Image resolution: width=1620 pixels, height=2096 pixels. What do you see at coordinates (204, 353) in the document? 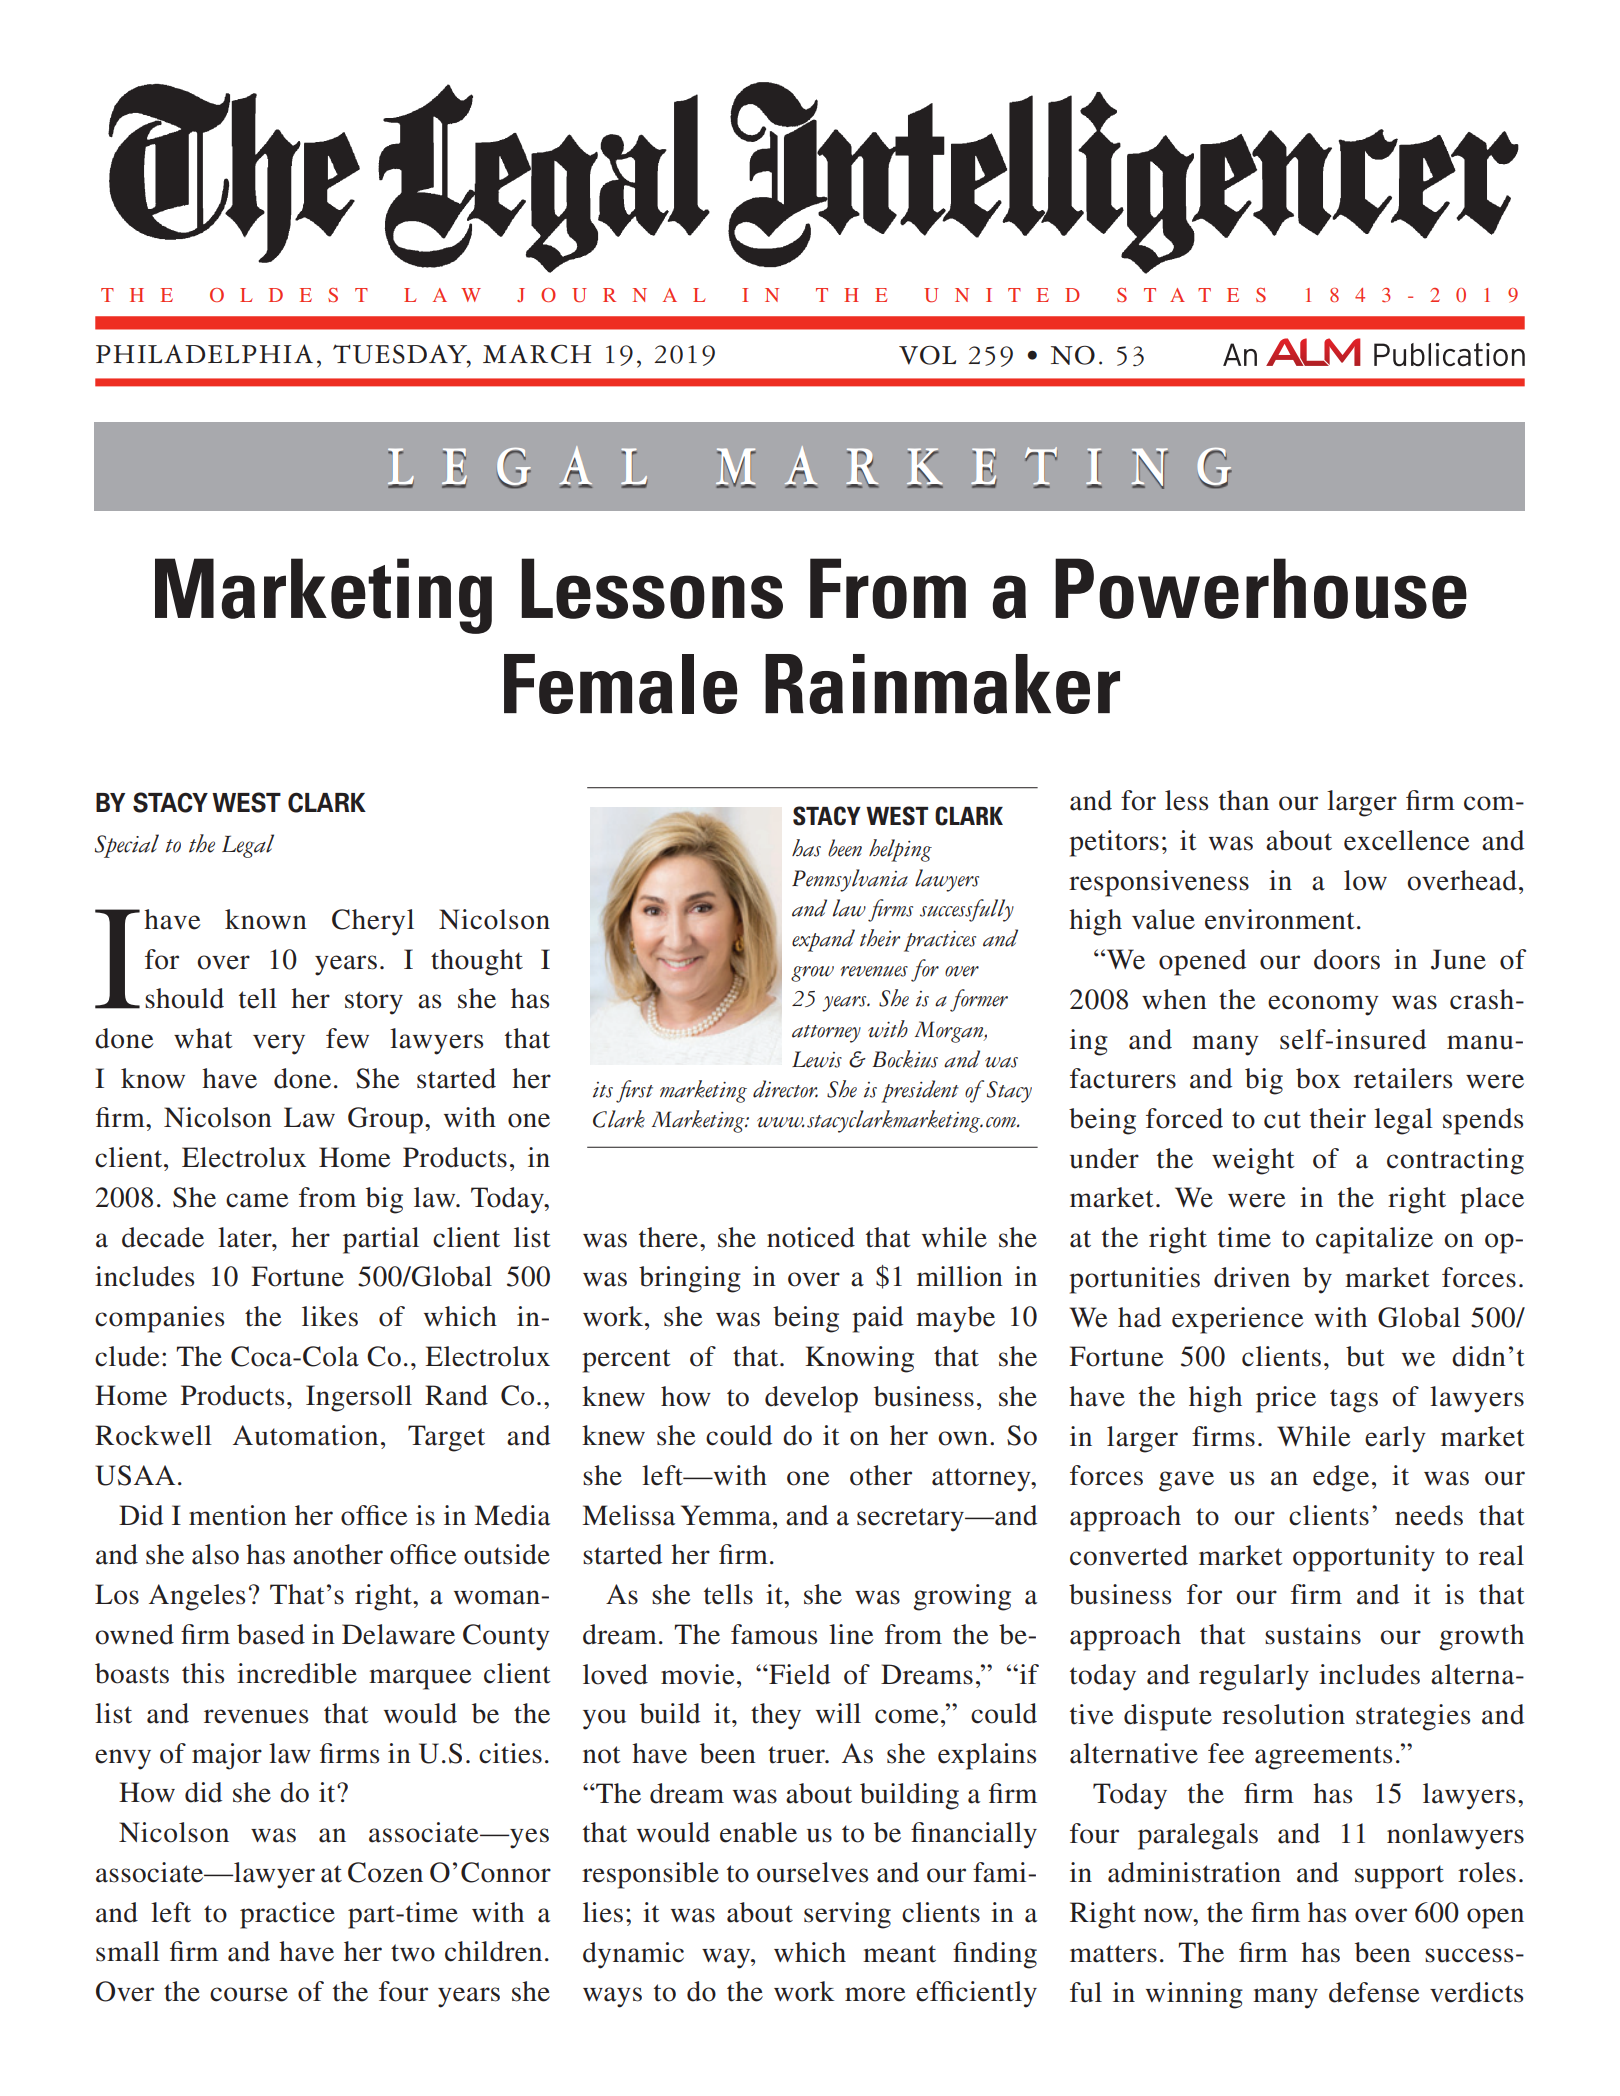
I see `philadelphia` at bounding box center [204, 353].
